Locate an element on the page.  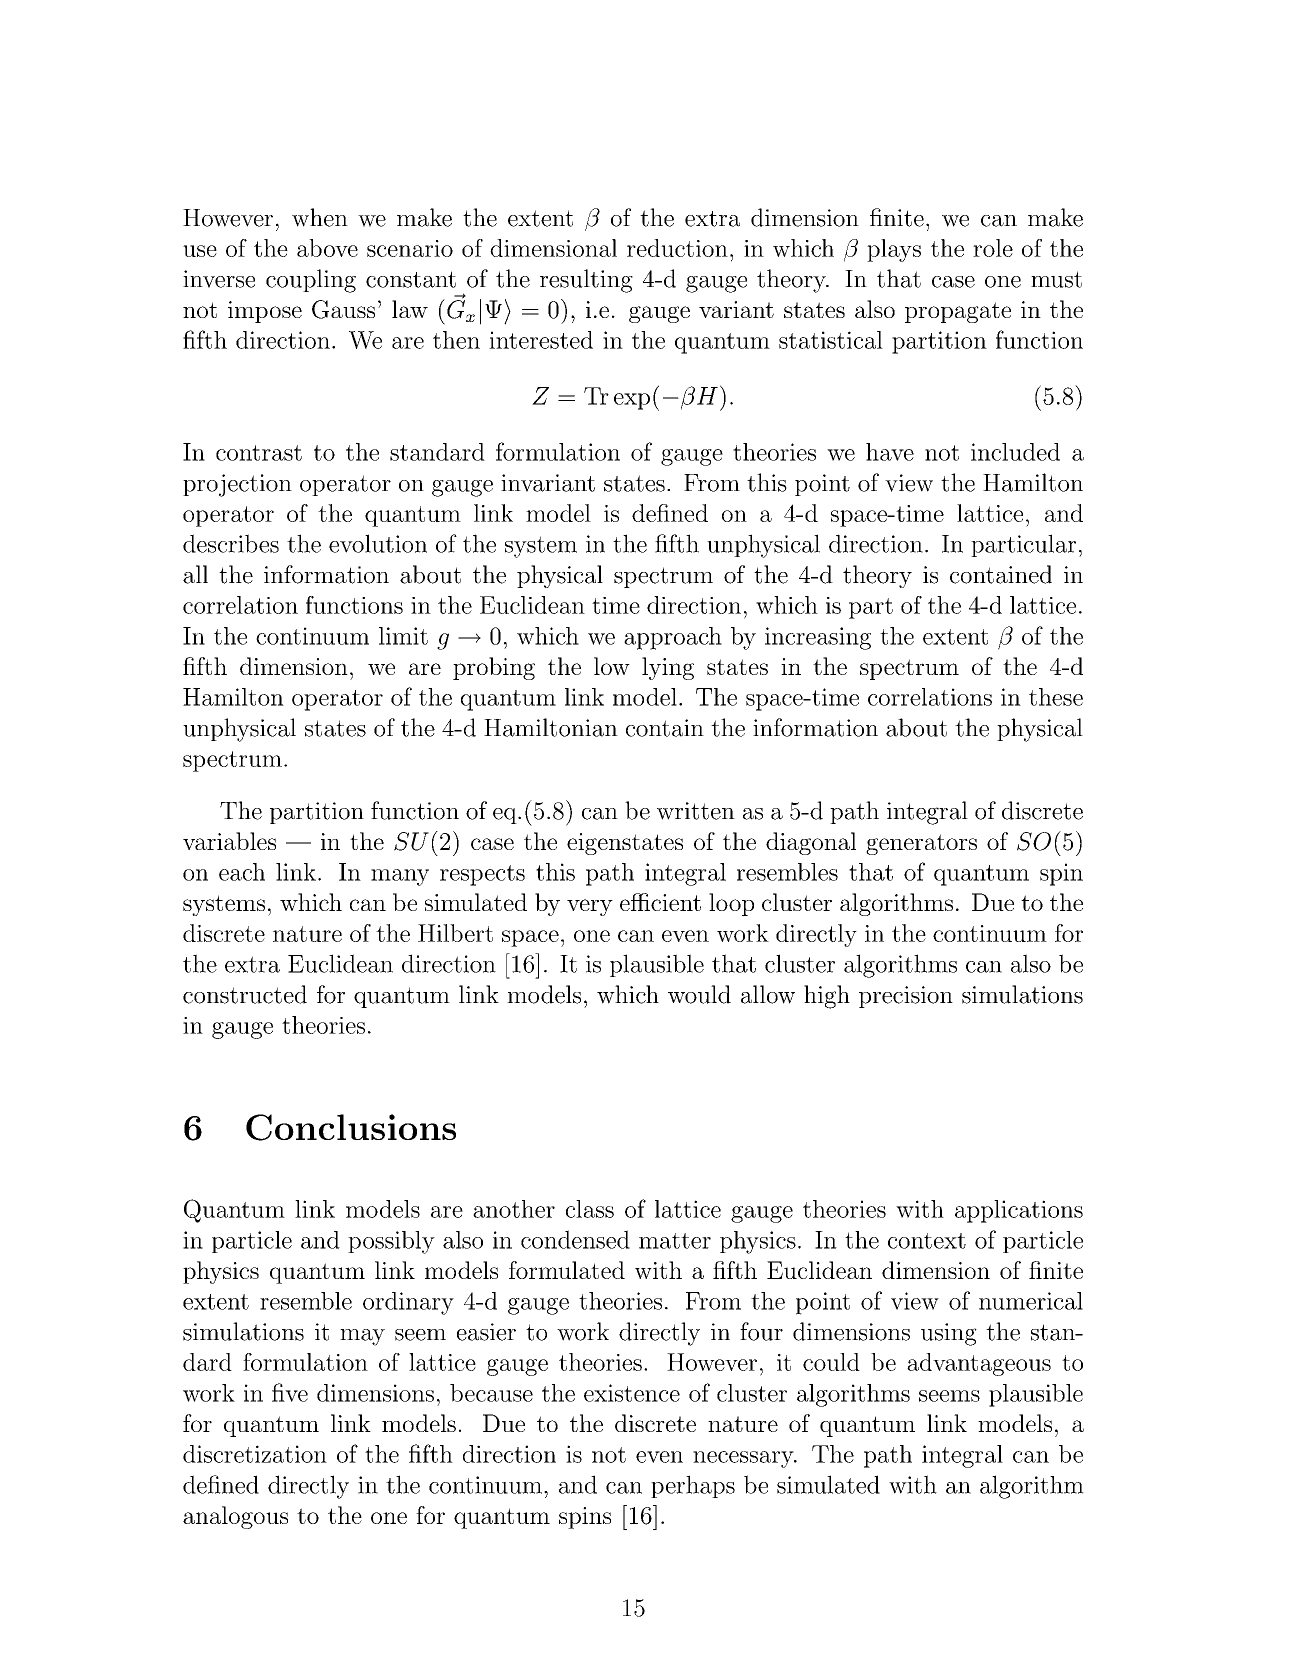
role is located at coordinates (993, 248).
